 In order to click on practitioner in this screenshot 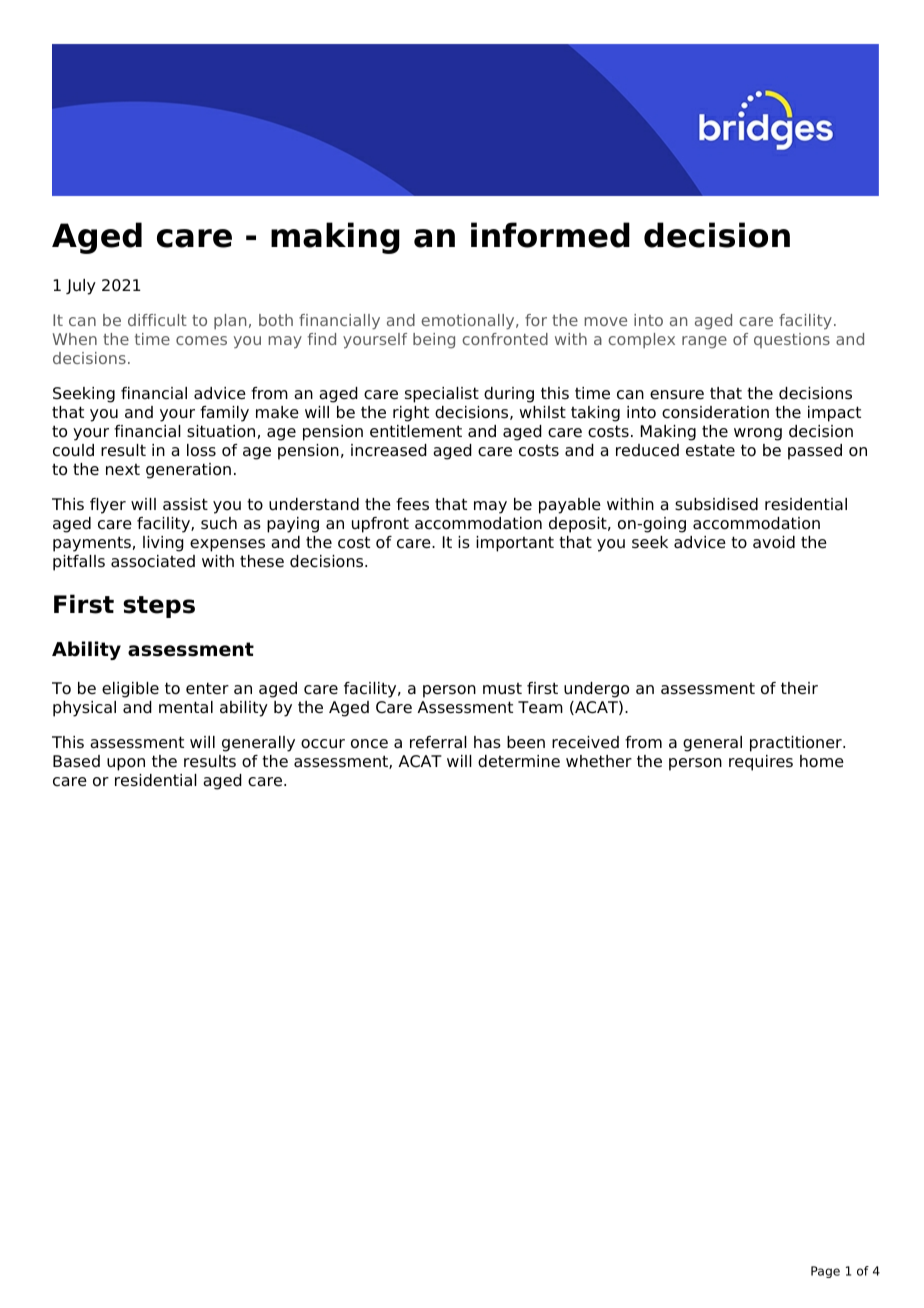, I will do `click(797, 744)`.
